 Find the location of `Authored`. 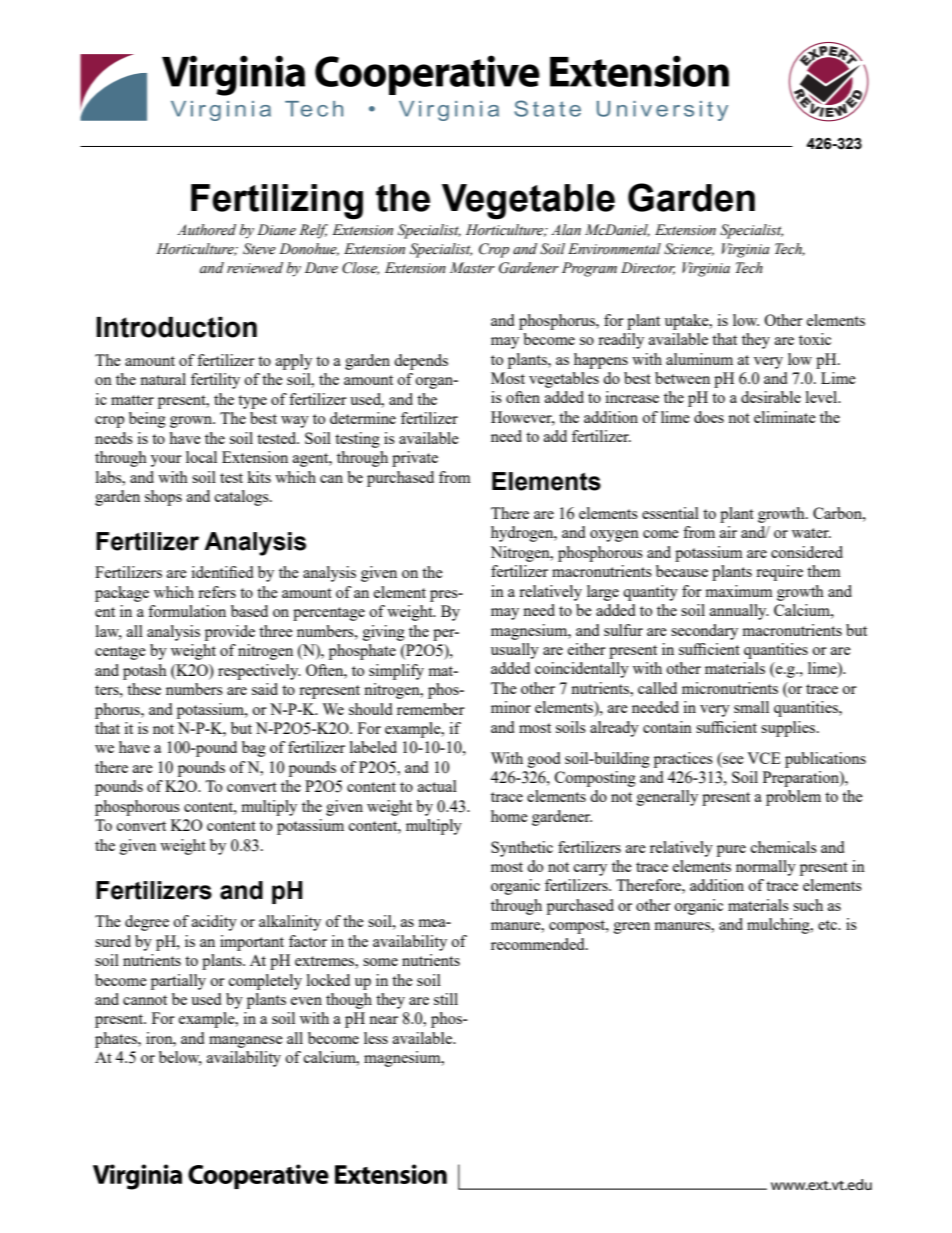

Authored is located at coordinates (206, 230).
